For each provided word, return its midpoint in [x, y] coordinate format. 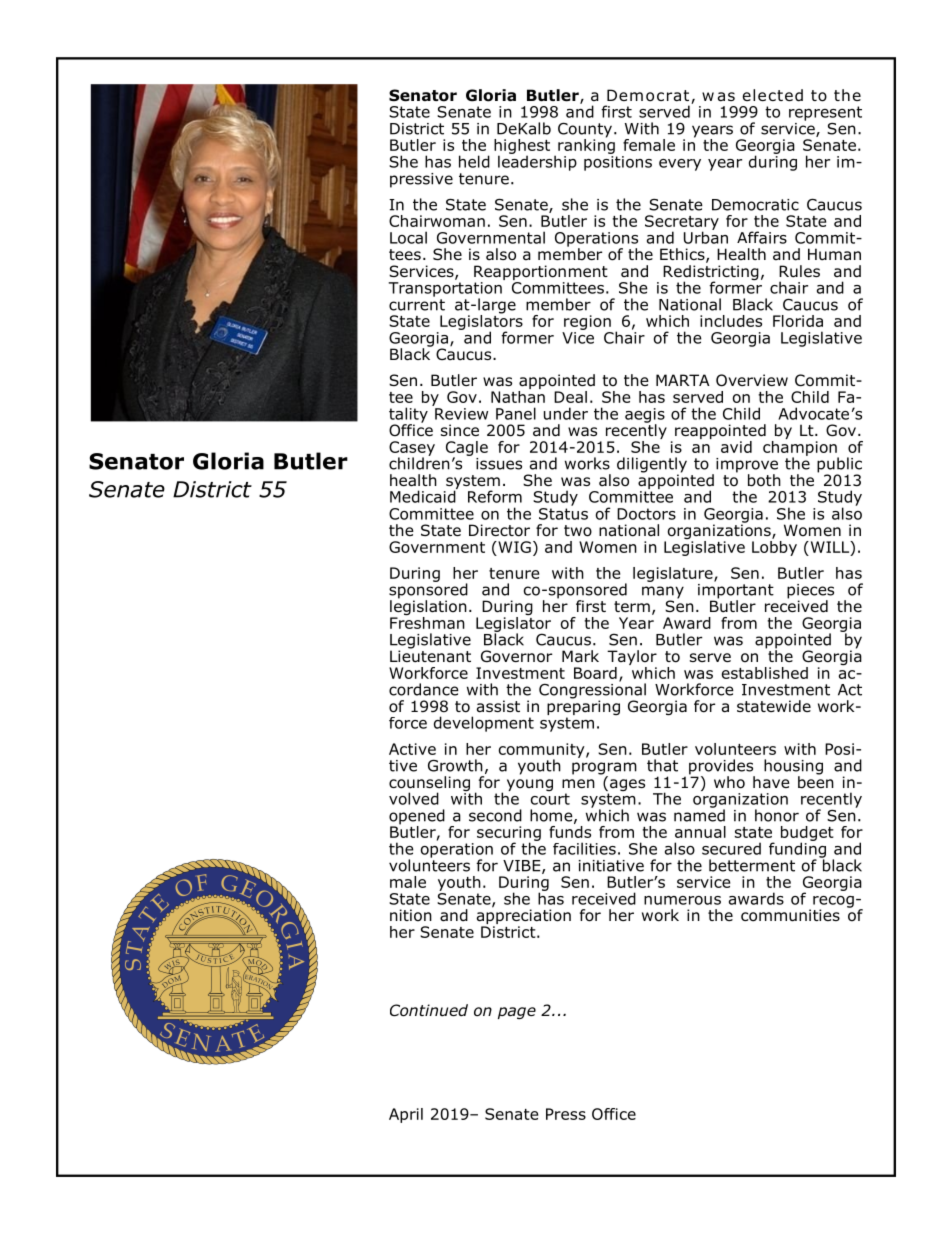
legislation [428, 607]
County [586, 131]
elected [773, 95]
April [406, 1115]
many [663, 593]
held [474, 161]
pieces [810, 592]
